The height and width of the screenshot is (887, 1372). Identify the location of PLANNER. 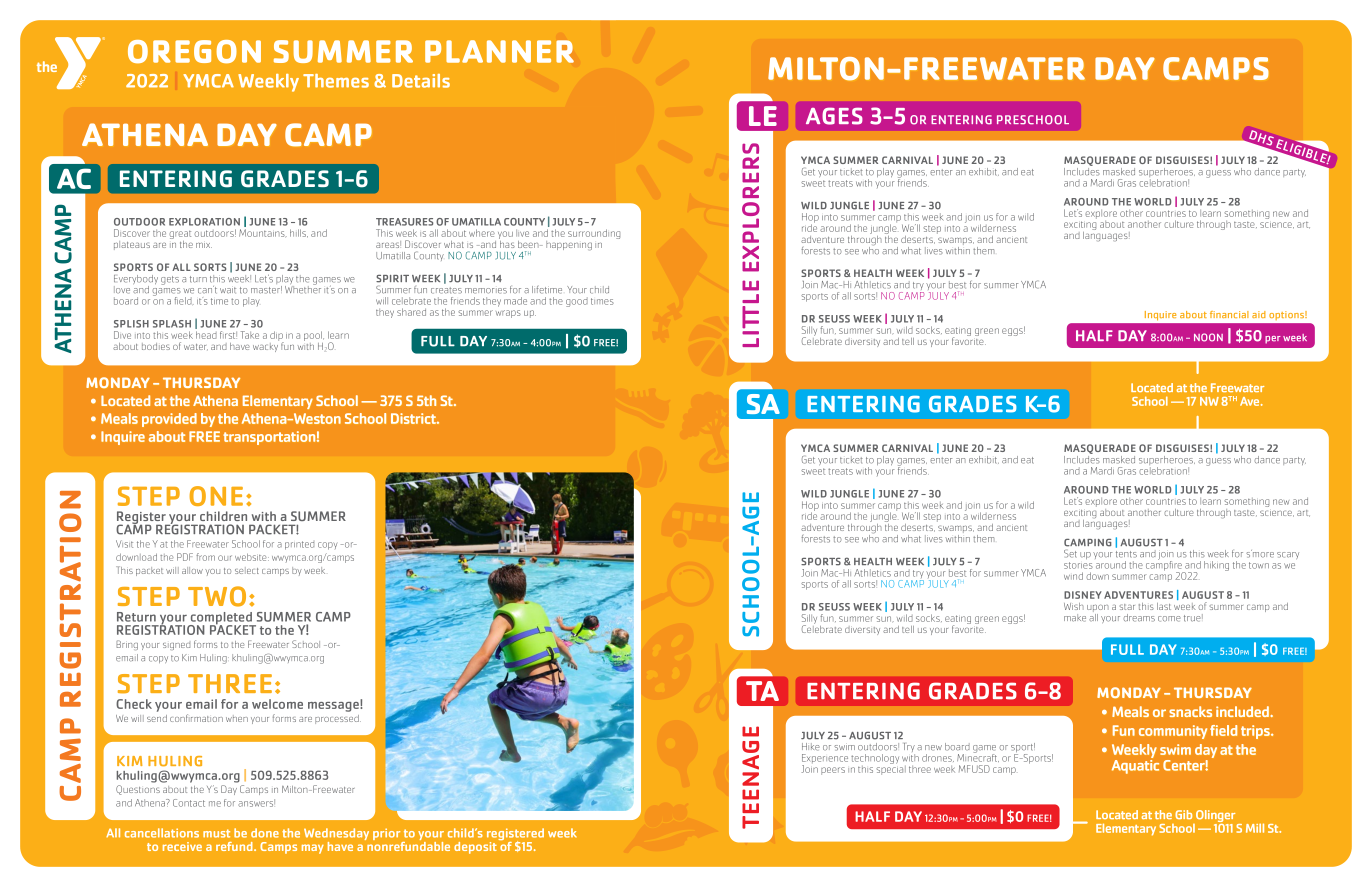
(499, 51).
